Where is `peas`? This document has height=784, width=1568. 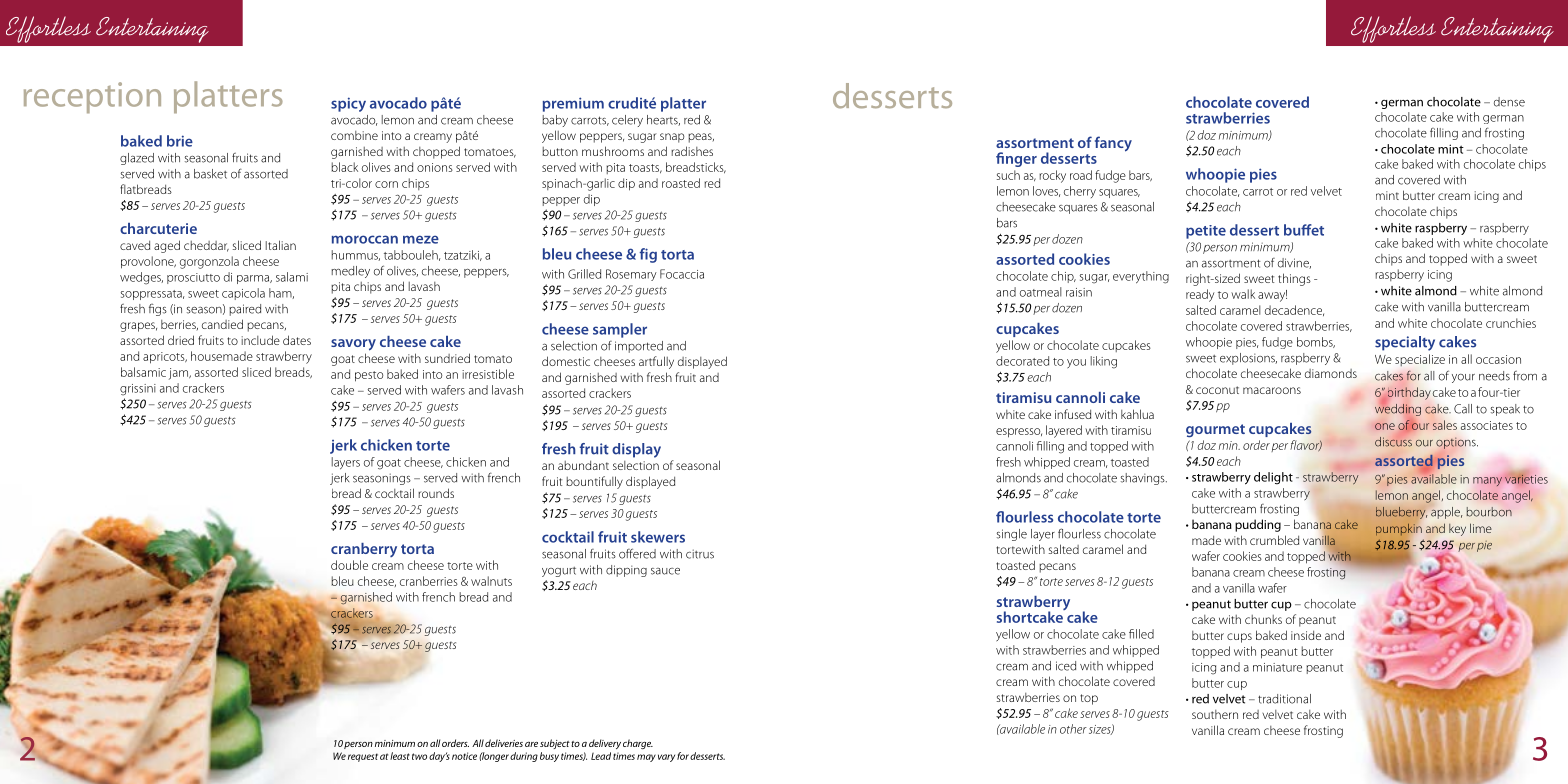 peas is located at coordinates (701, 138).
